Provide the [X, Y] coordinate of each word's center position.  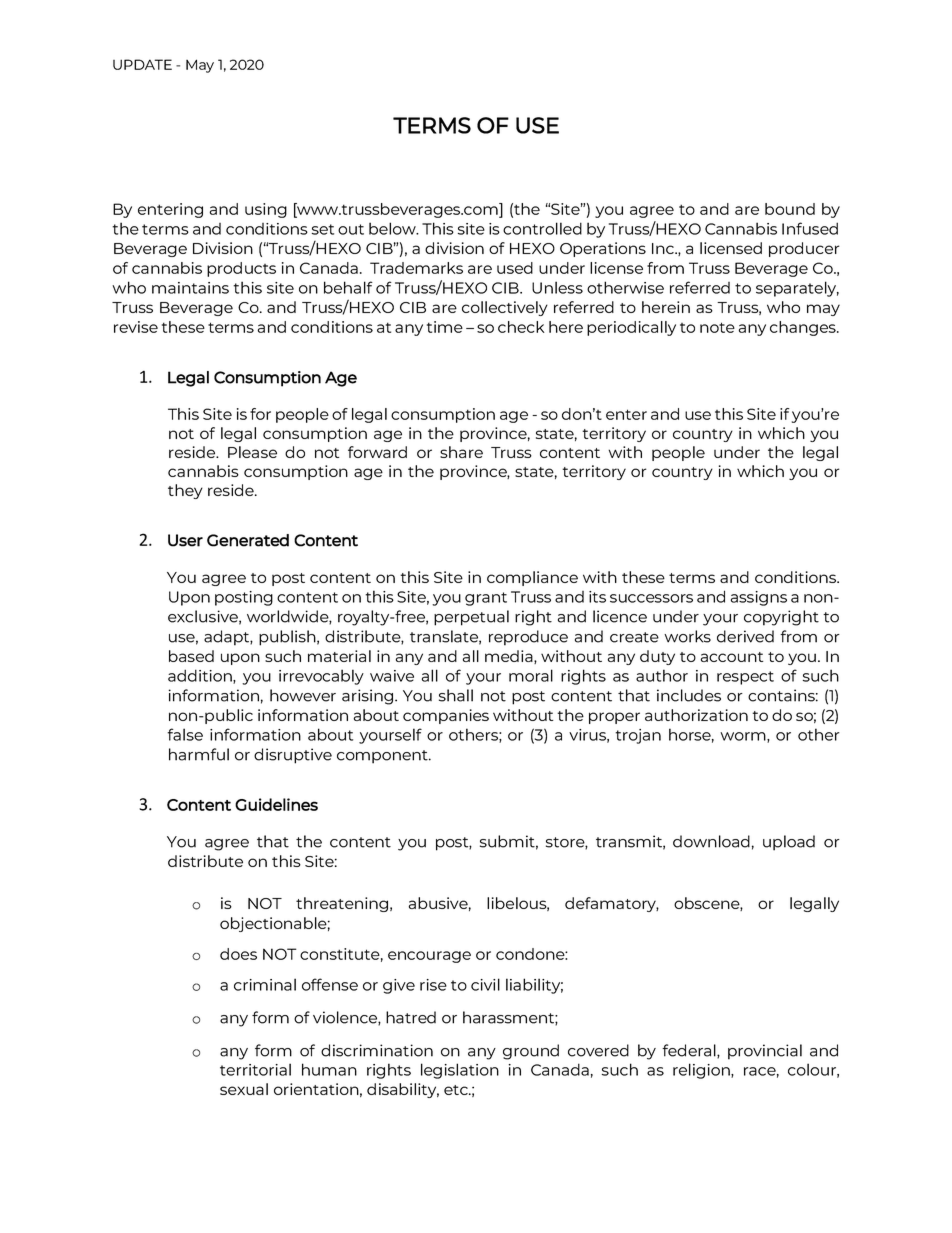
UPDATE [142, 64]
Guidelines [276, 804]
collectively [505, 308]
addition [201, 676]
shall [456, 695]
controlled [542, 228]
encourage [429, 957]
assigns [759, 598]
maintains [190, 288]
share [461, 452]
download [711, 841]
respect [745, 678]
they [185, 491]
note [717, 327]
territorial [255, 1069]
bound [790, 209]
